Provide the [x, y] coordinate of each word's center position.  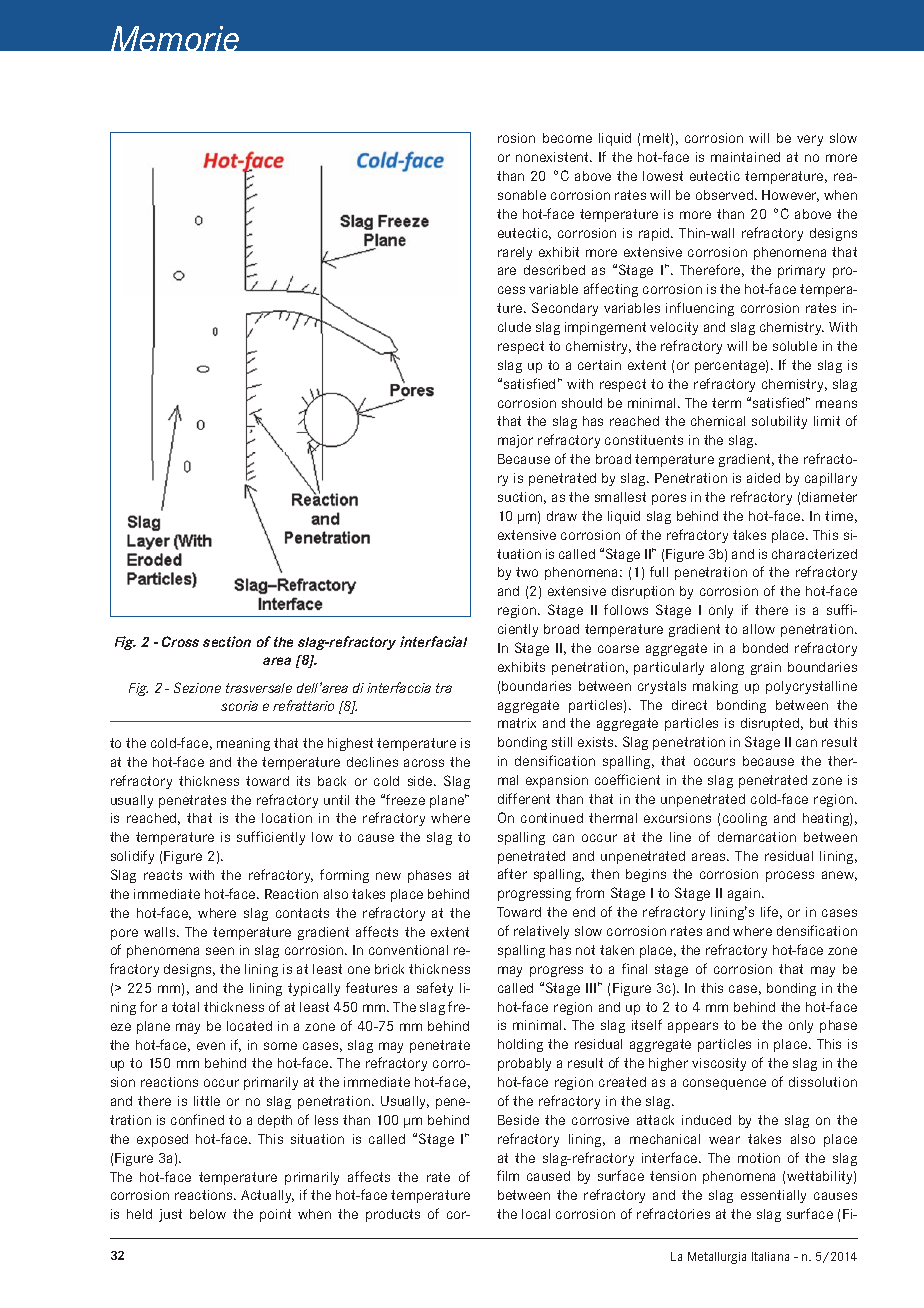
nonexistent [554, 157]
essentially [773, 1196]
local [536, 1214]
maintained [745, 157]
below [208, 1214]
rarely [515, 253]
